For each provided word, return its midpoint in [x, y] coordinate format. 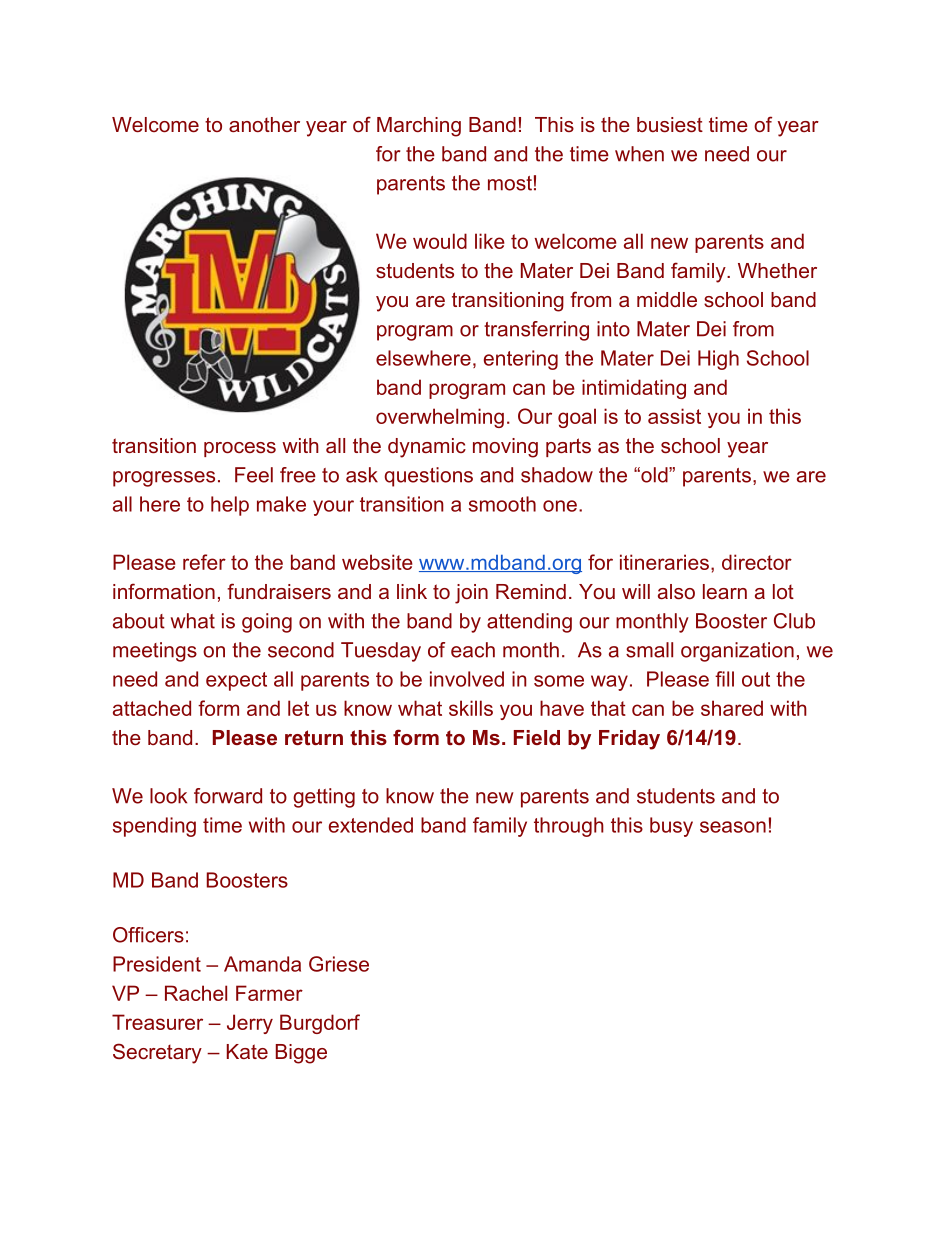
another [264, 124]
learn [725, 591]
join [471, 594]
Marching [419, 127]
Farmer [269, 993]
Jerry [250, 1024]
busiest [670, 124]
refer [204, 562]
